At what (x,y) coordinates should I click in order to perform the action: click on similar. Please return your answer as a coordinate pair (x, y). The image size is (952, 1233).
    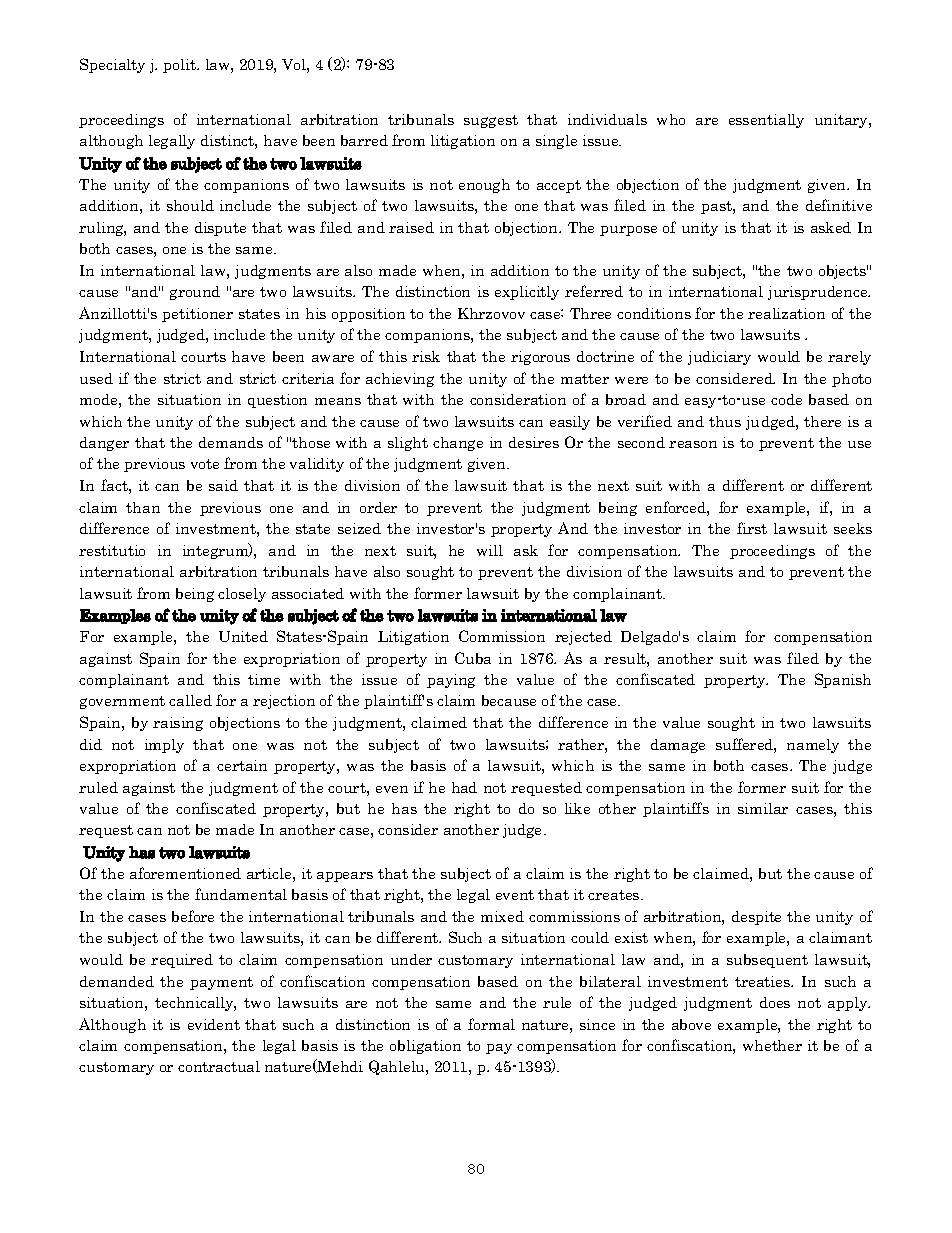
    Looking at the image, I should click on (763, 808).
